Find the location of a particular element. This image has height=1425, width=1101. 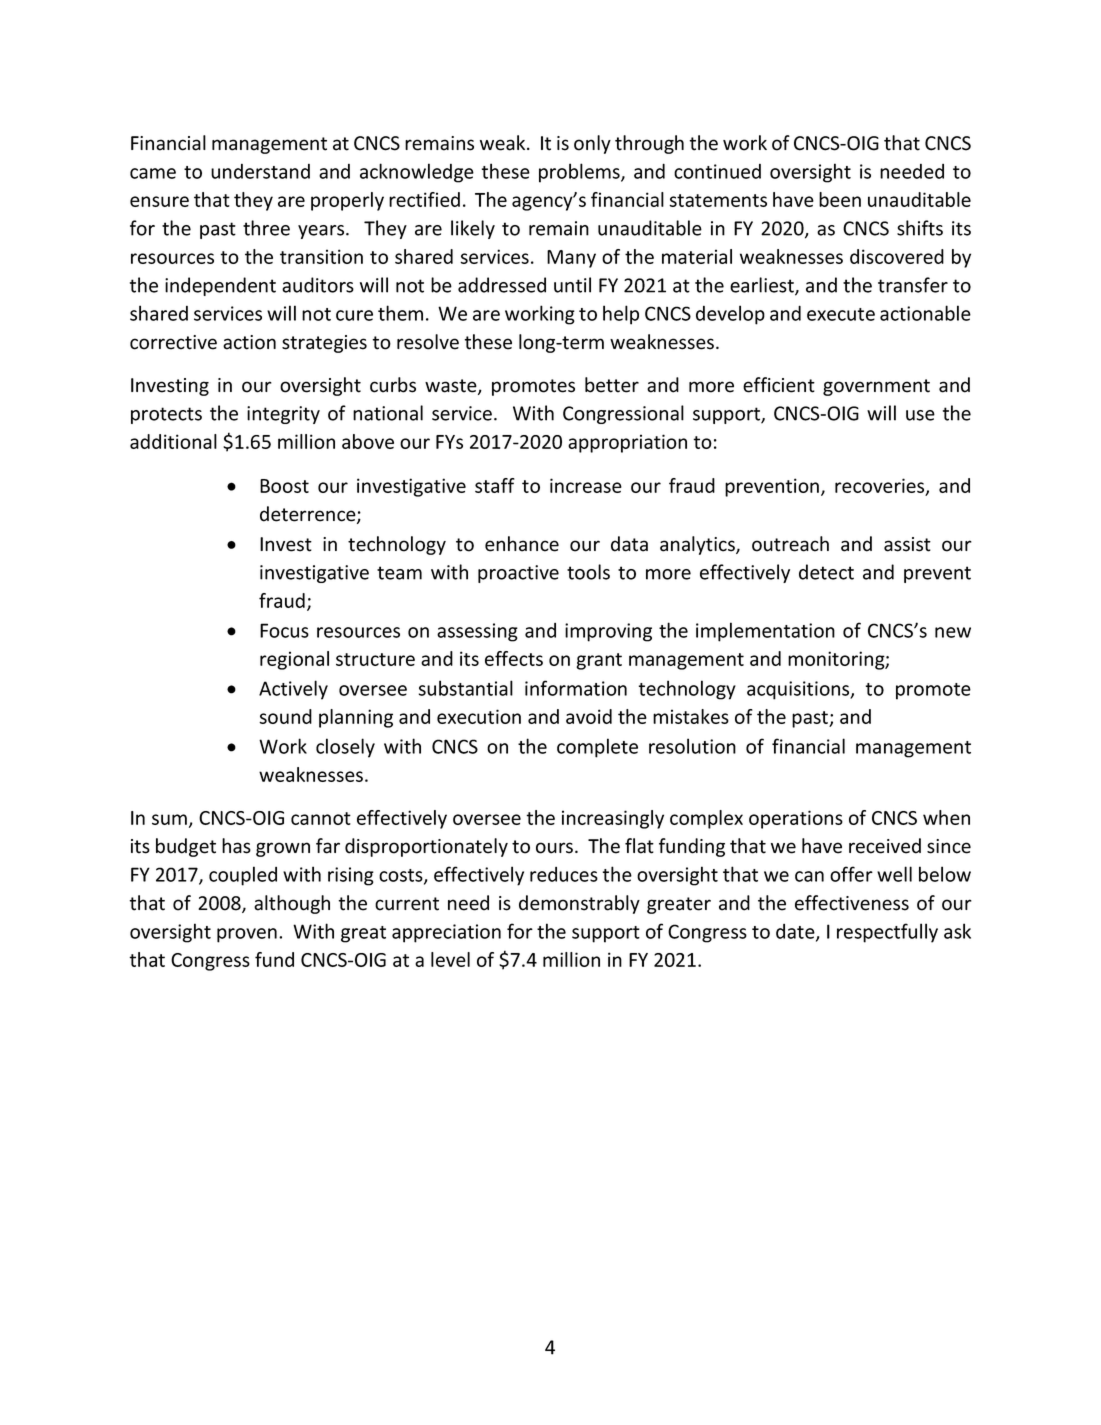

better is located at coordinates (612, 385).
